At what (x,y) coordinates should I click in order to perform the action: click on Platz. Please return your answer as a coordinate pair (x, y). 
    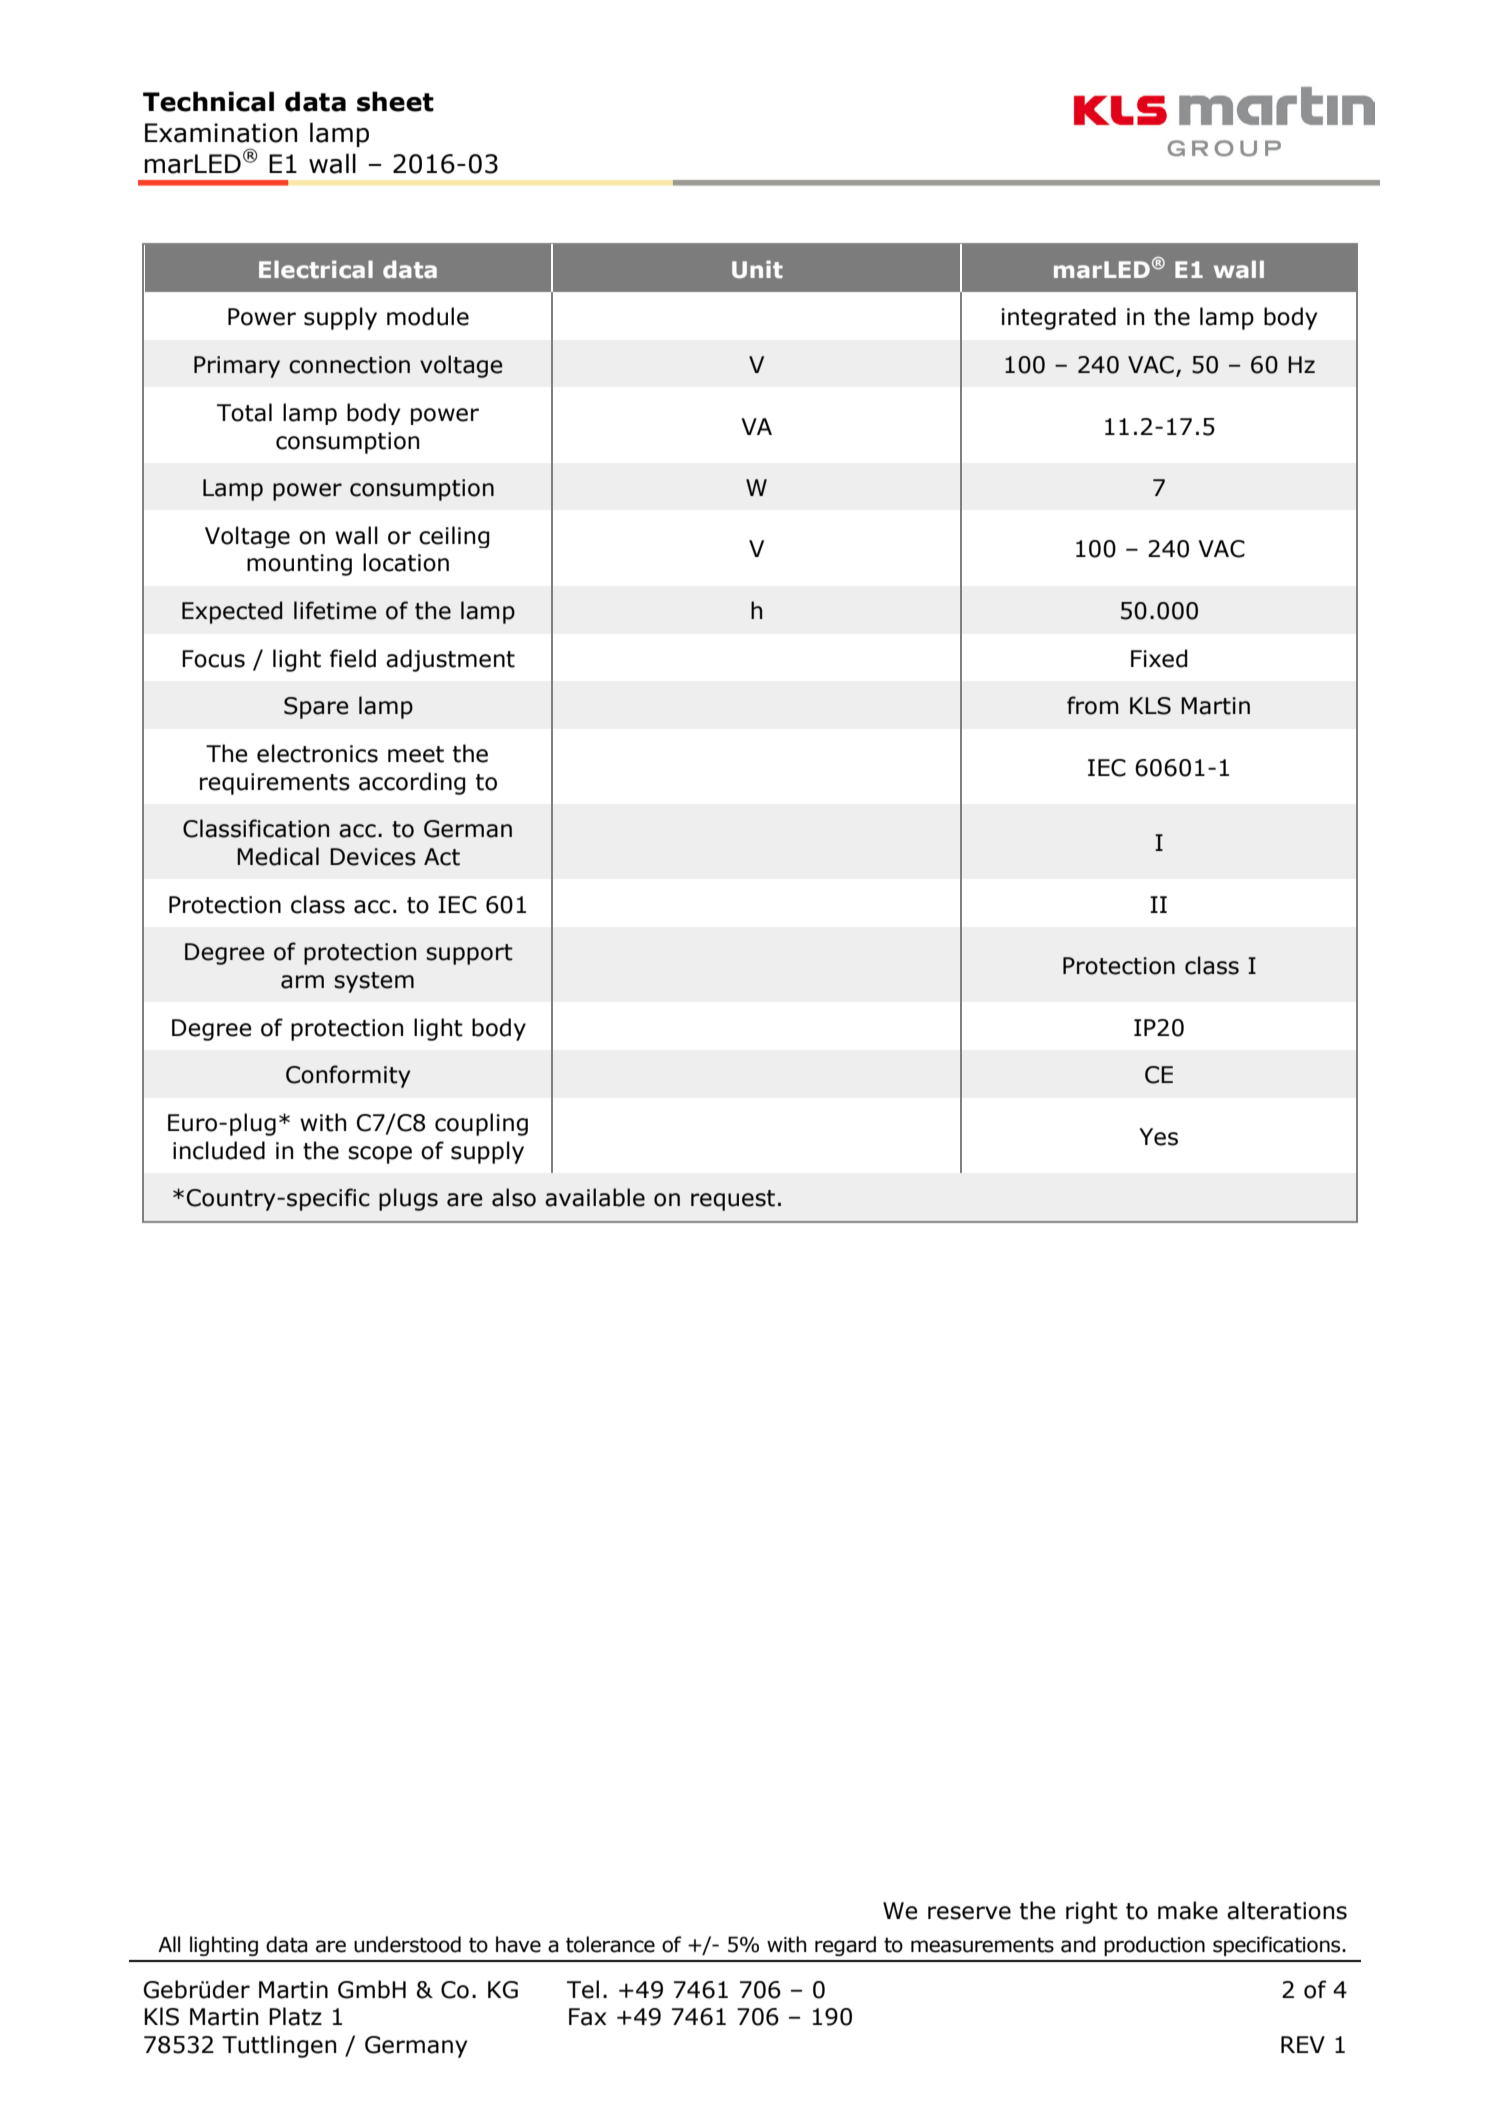
    Looking at the image, I should click on (295, 2016).
